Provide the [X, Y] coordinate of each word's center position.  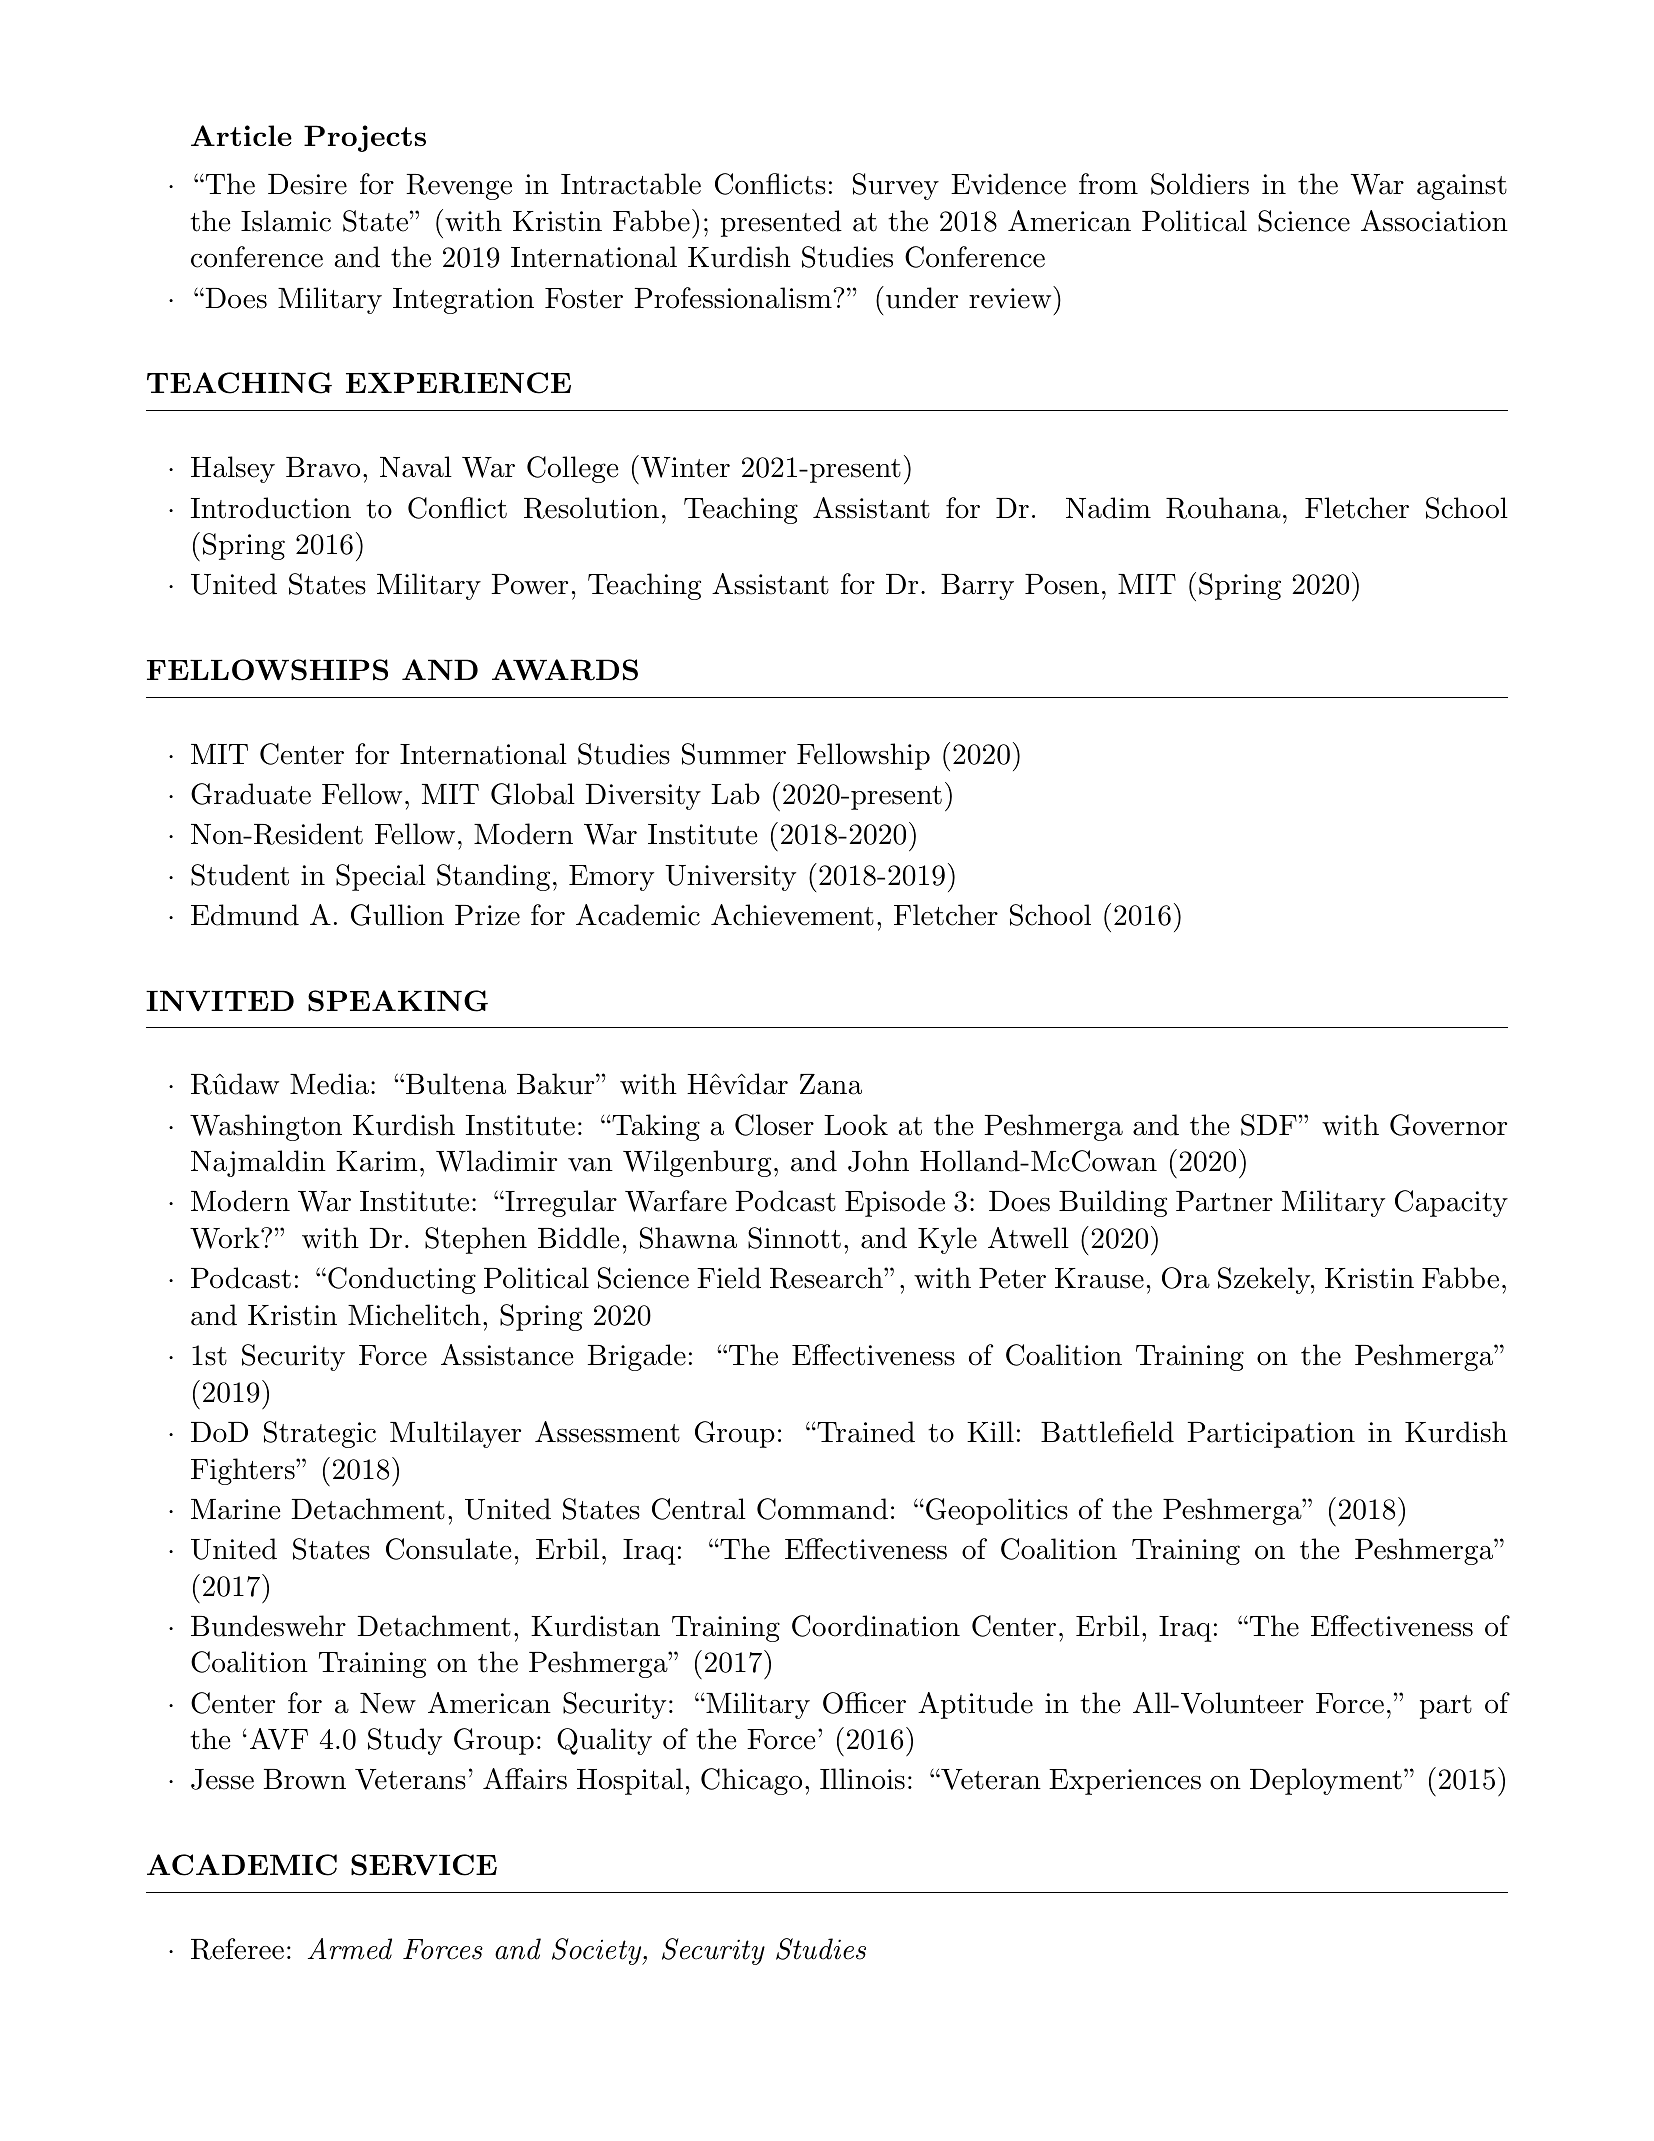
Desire [307, 184]
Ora [1186, 1278]
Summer [734, 754]
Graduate [251, 794]
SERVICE [424, 1865]
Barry [977, 587]
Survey [896, 186]
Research [827, 1278]
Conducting [402, 1280]
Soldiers [1200, 184]
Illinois [862, 1779]
